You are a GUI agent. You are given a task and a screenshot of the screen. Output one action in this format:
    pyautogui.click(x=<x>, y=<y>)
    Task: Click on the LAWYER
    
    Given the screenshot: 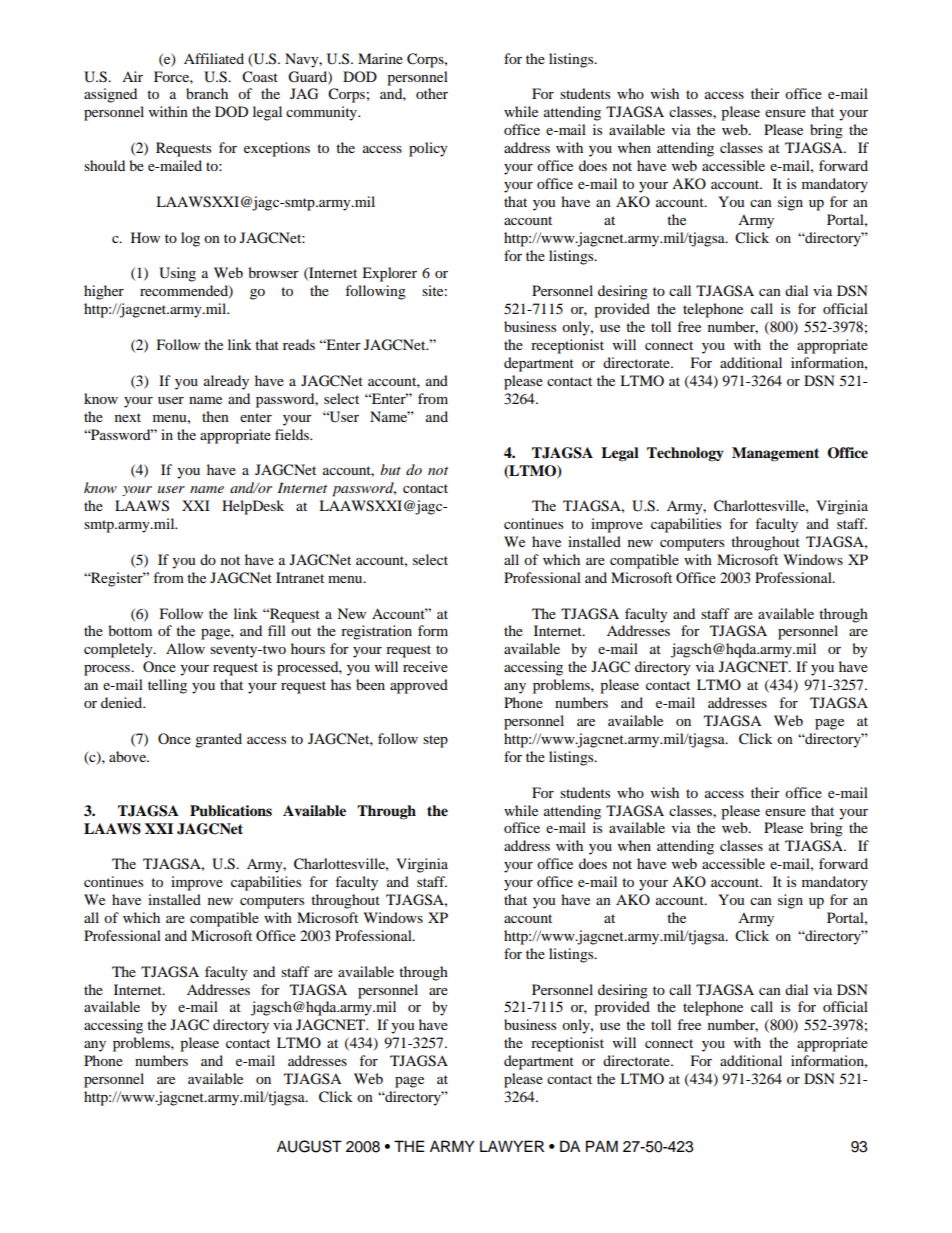 What is the action you would take?
    pyautogui.click(x=512, y=1146)
